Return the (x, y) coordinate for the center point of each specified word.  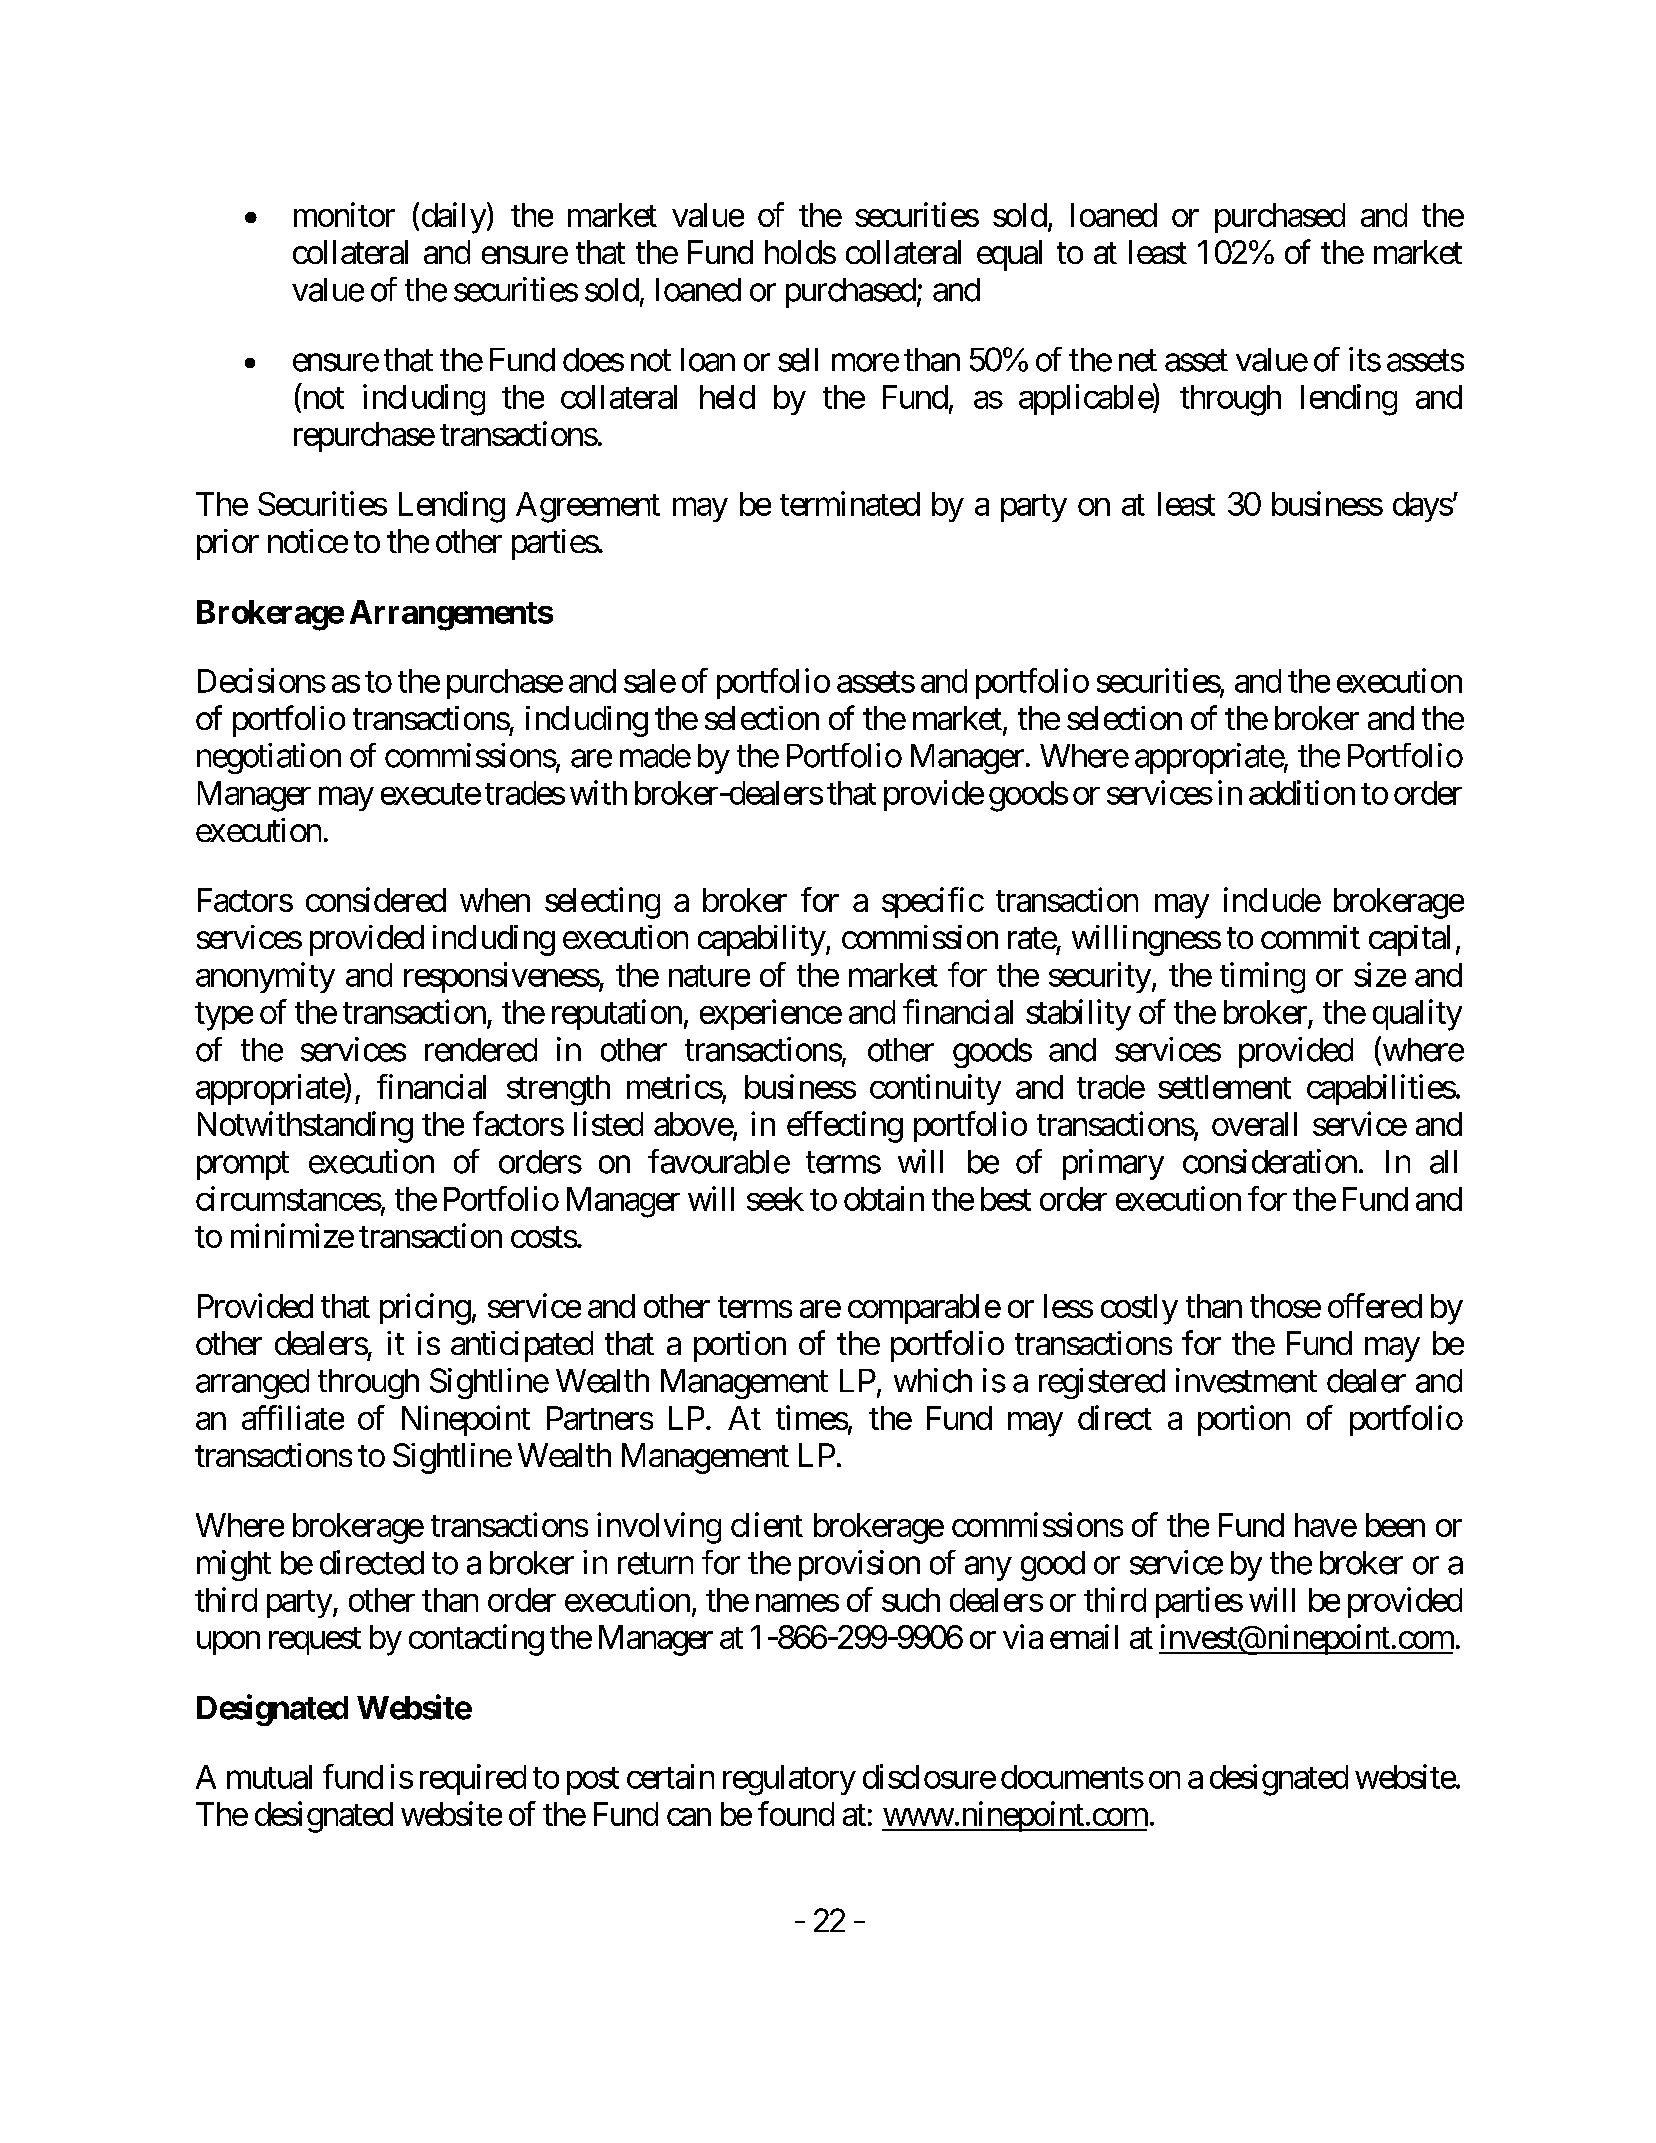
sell (798, 360)
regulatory (789, 1780)
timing (1262, 978)
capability (762, 940)
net (1138, 361)
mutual (269, 1777)
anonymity (265, 977)
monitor (344, 214)
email (1084, 1636)
